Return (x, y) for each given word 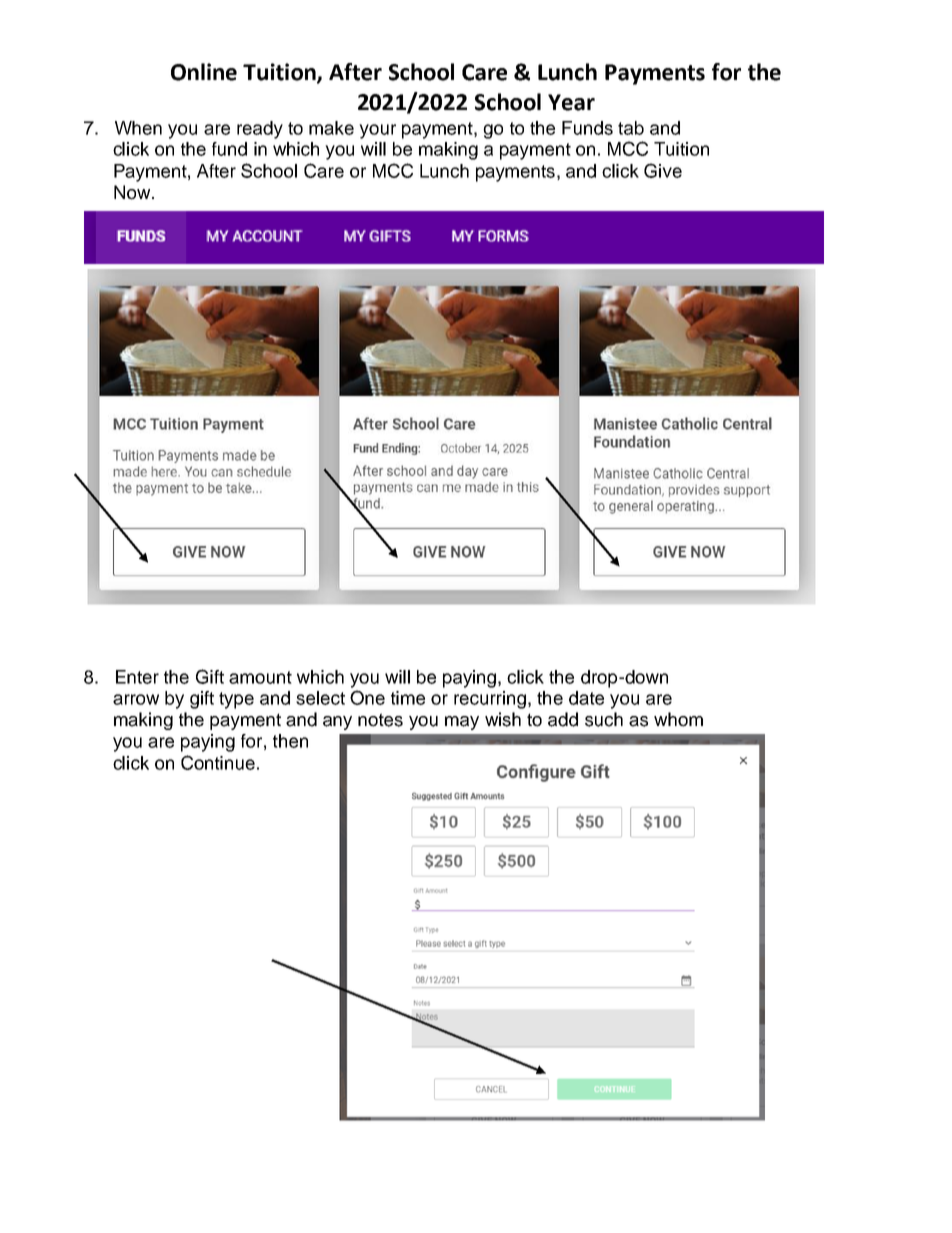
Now (133, 192)
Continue (218, 762)
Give (663, 170)
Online (204, 72)
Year (571, 102)
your (377, 131)
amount (260, 677)
